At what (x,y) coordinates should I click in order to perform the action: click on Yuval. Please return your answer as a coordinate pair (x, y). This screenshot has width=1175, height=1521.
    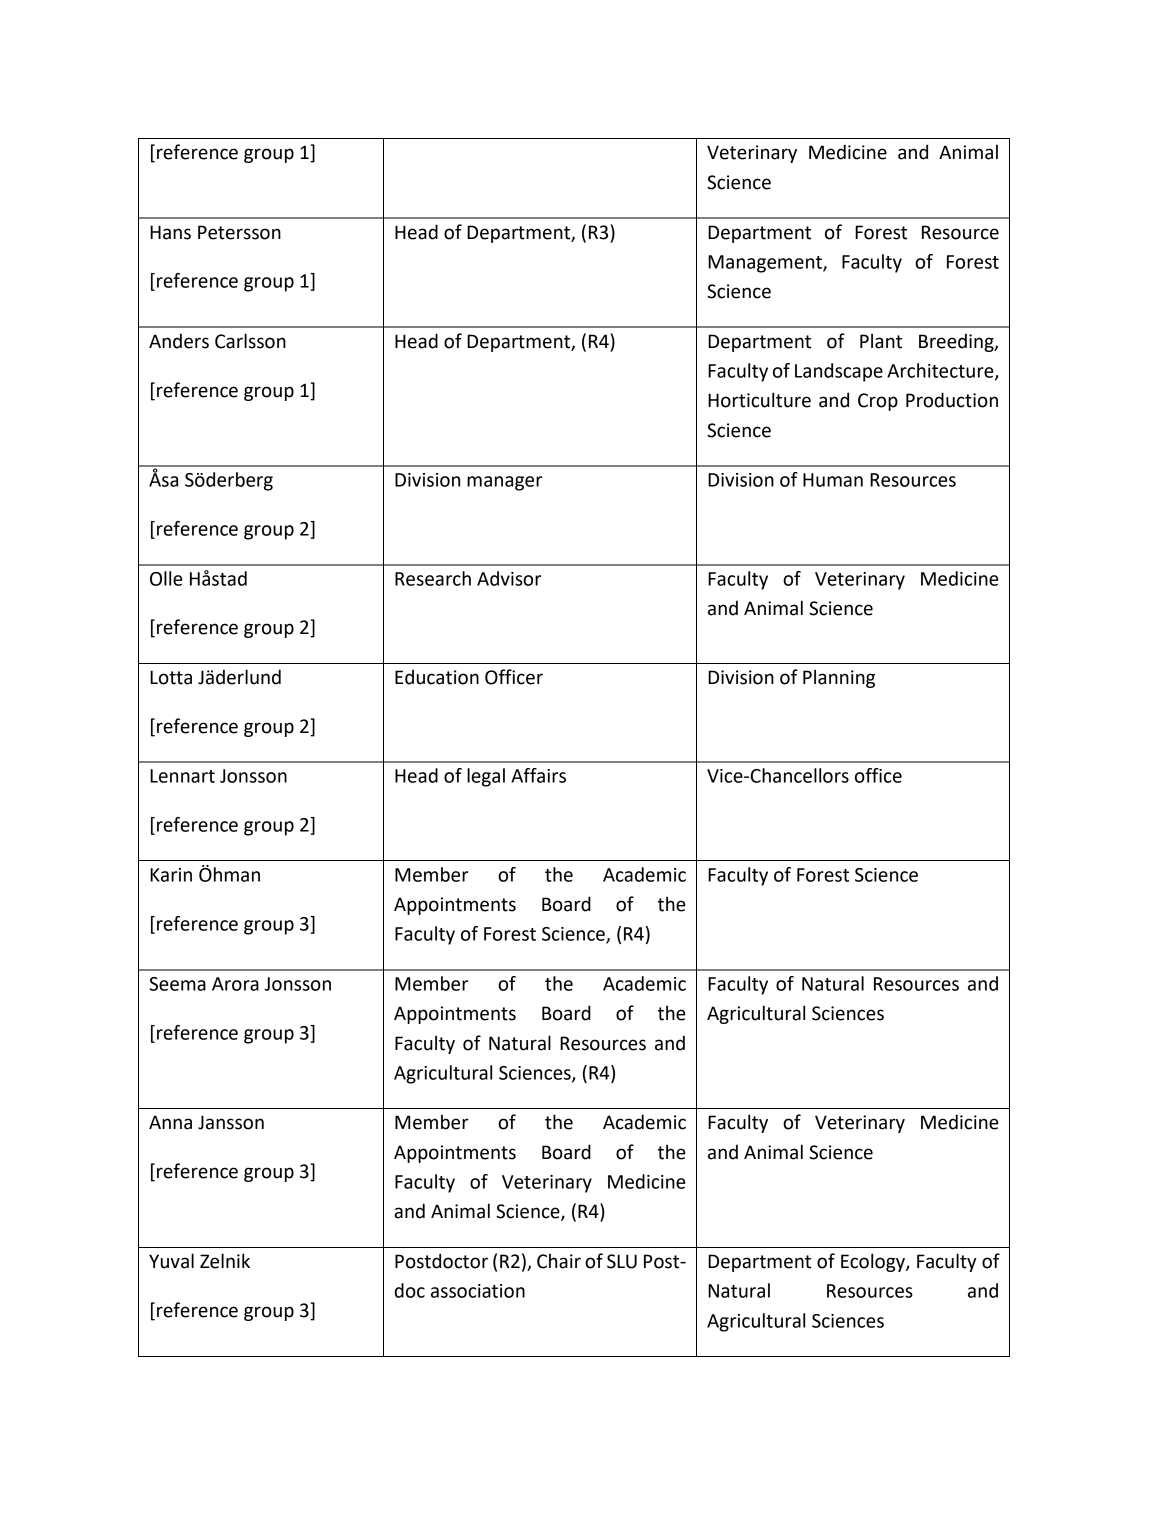
    Looking at the image, I should click on (171, 1261).
